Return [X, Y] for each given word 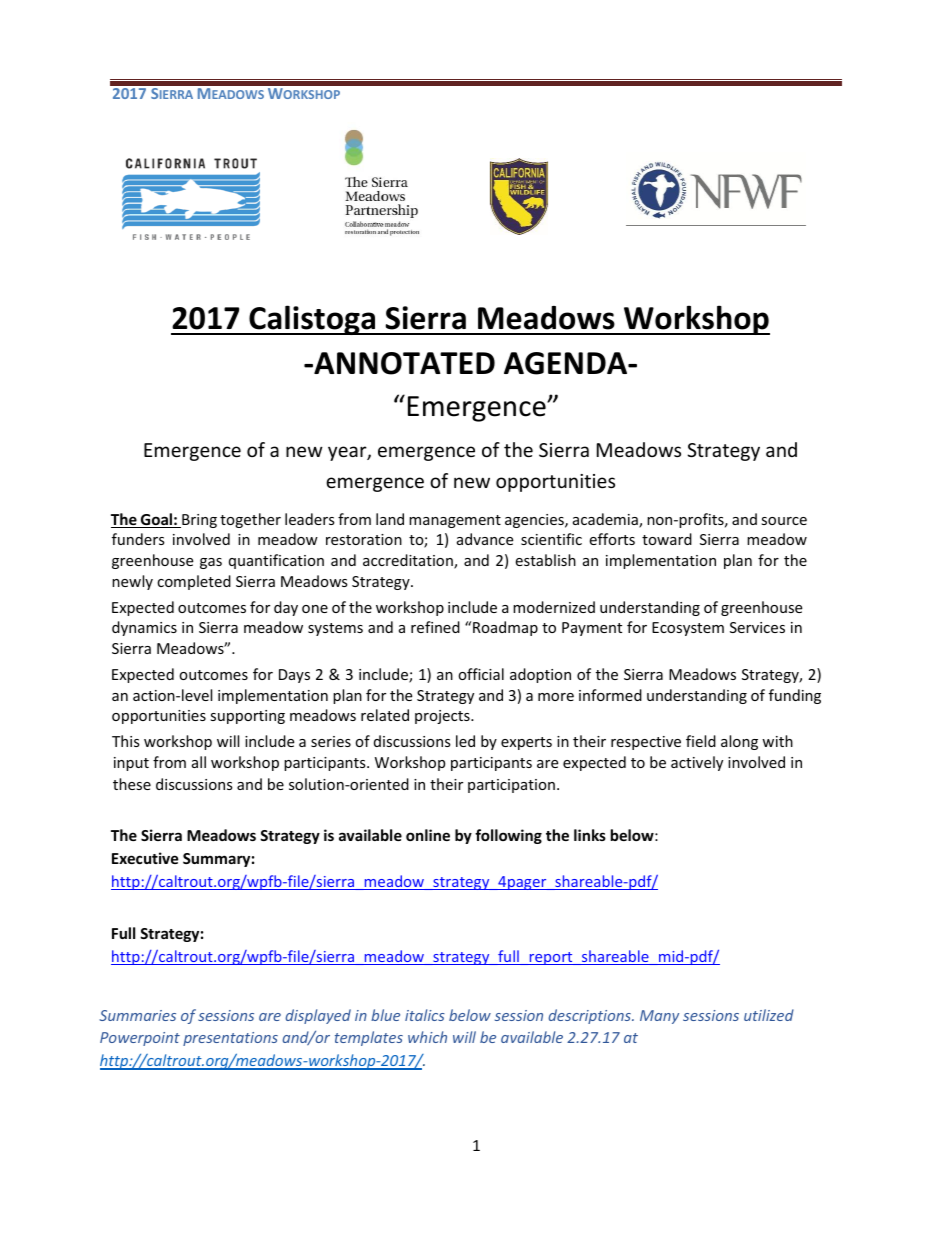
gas [211, 563]
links [590, 835]
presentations [230, 1039]
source [784, 521]
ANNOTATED [403, 363]
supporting [247, 717]
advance [485, 539]
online [428, 835]
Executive [145, 858]
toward [667, 539]
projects [443, 717]
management [455, 521]
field [701, 741]
